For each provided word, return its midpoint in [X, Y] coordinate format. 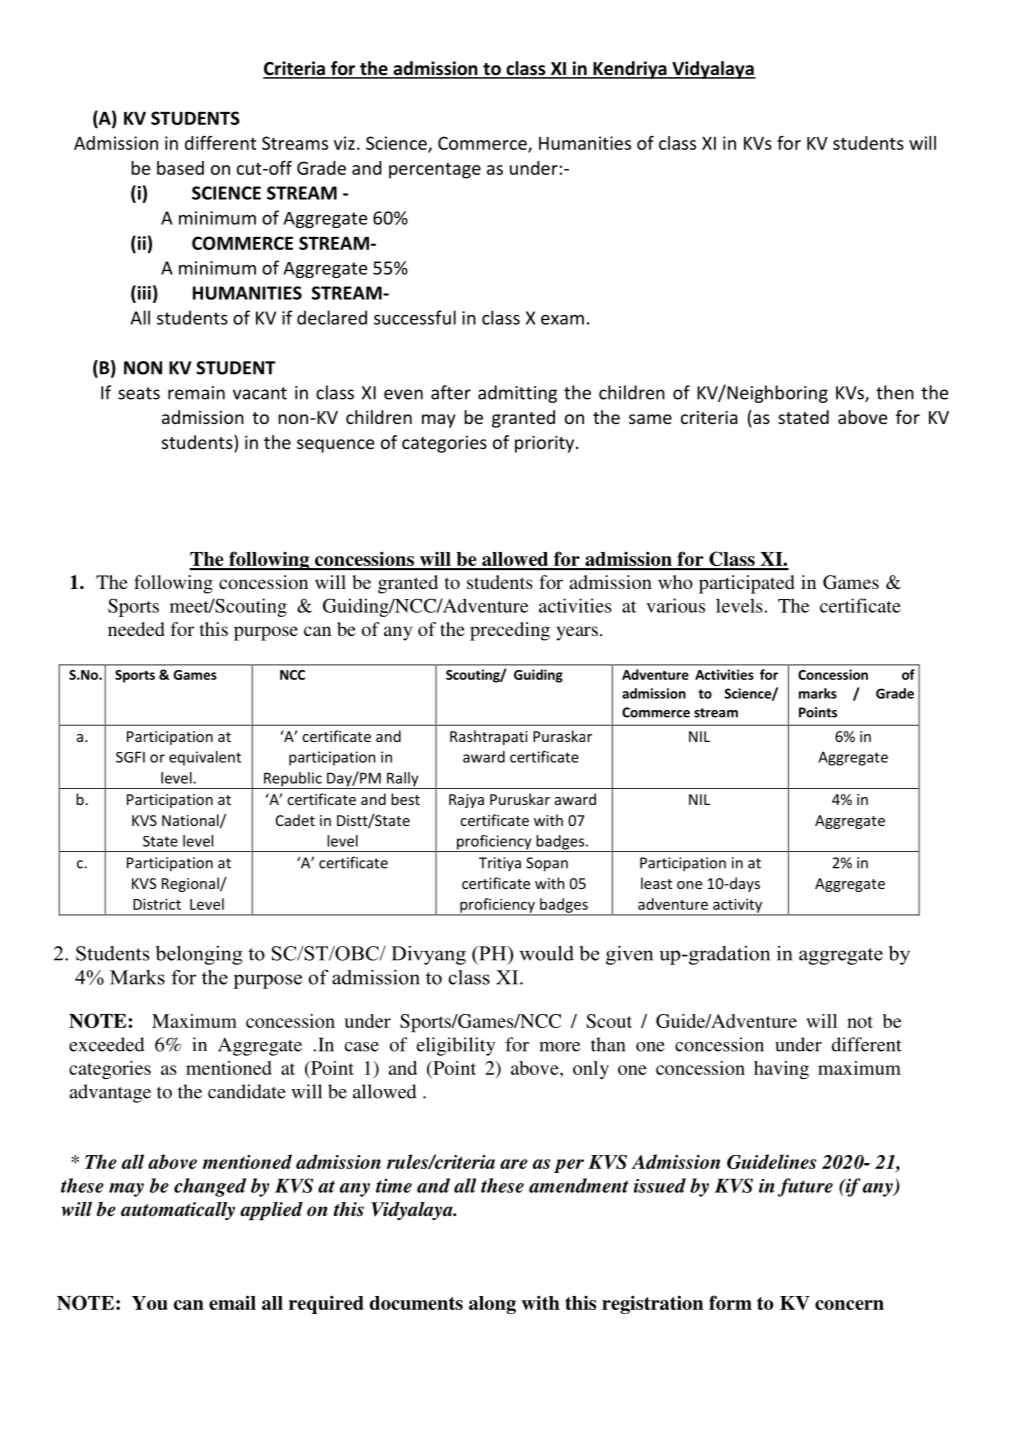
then [895, 392]
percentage [435, 171]
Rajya [466, 801]
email [232, 1302]
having [781, 1070]
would [546, 953]
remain [196, 393]
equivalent [205, 758]
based [180, 168]
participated [747, 584]
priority [546, 444]
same [650, 419]
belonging [199, 955]
